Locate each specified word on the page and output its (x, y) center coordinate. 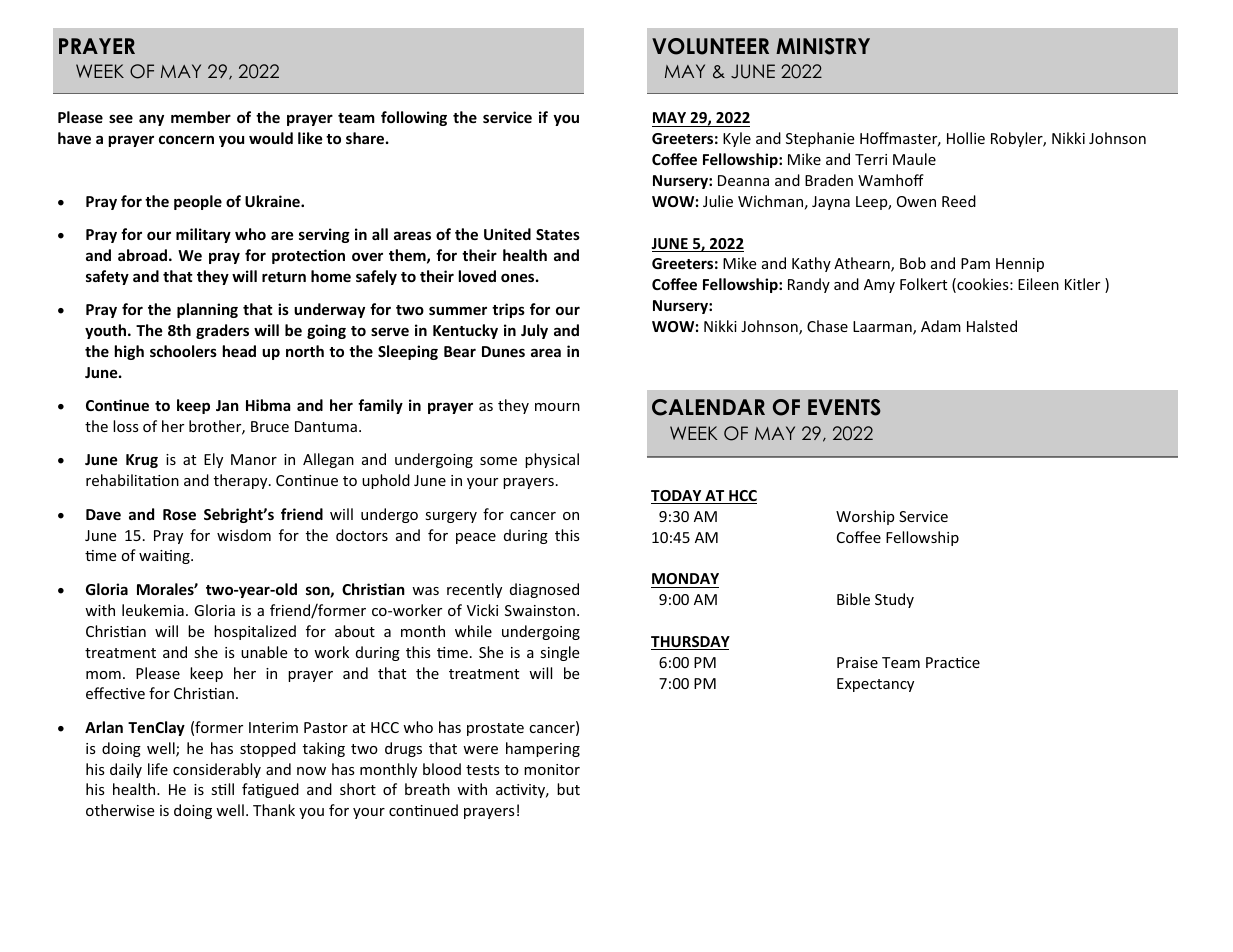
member (201, 117)
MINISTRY (823, 46)
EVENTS (844, 407)
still (222, 789)
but (568, 789)
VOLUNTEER (710, 46)
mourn (557, 407)
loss (126, 426)
